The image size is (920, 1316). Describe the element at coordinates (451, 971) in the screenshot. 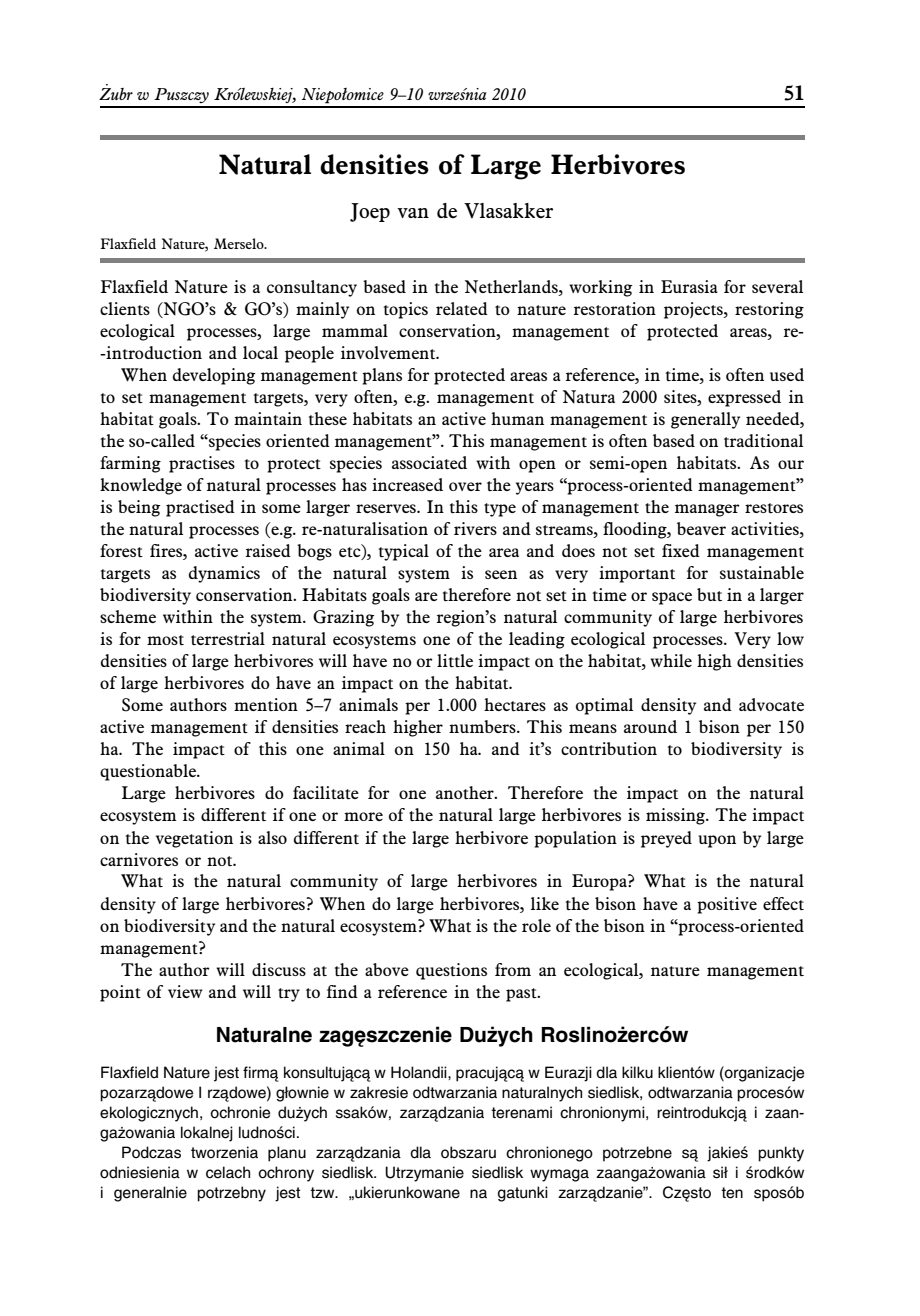

I see `questions` at that location.
